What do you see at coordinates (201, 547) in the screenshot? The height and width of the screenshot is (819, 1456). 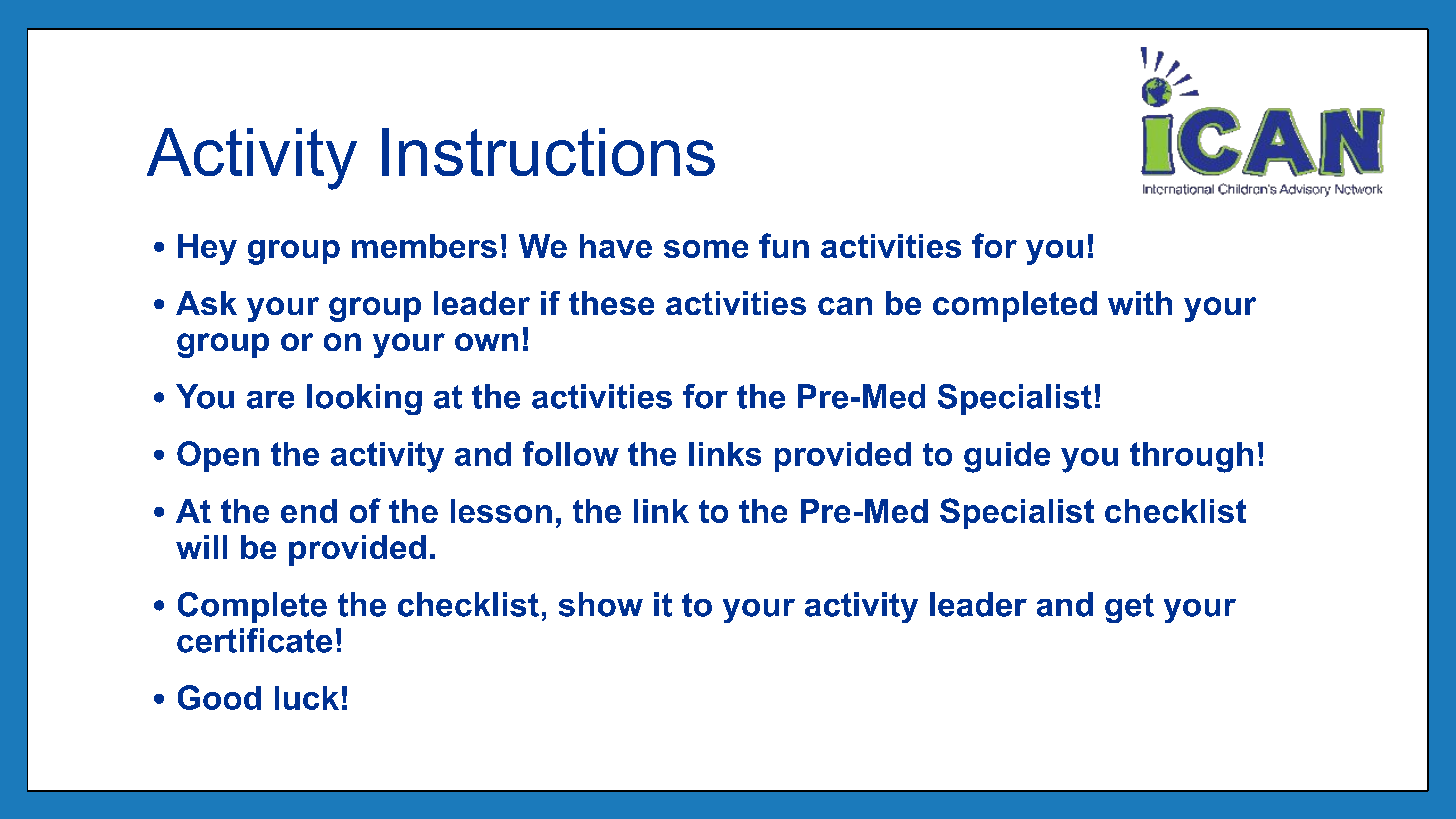 I see `will` at bounding box center [201, 547].
